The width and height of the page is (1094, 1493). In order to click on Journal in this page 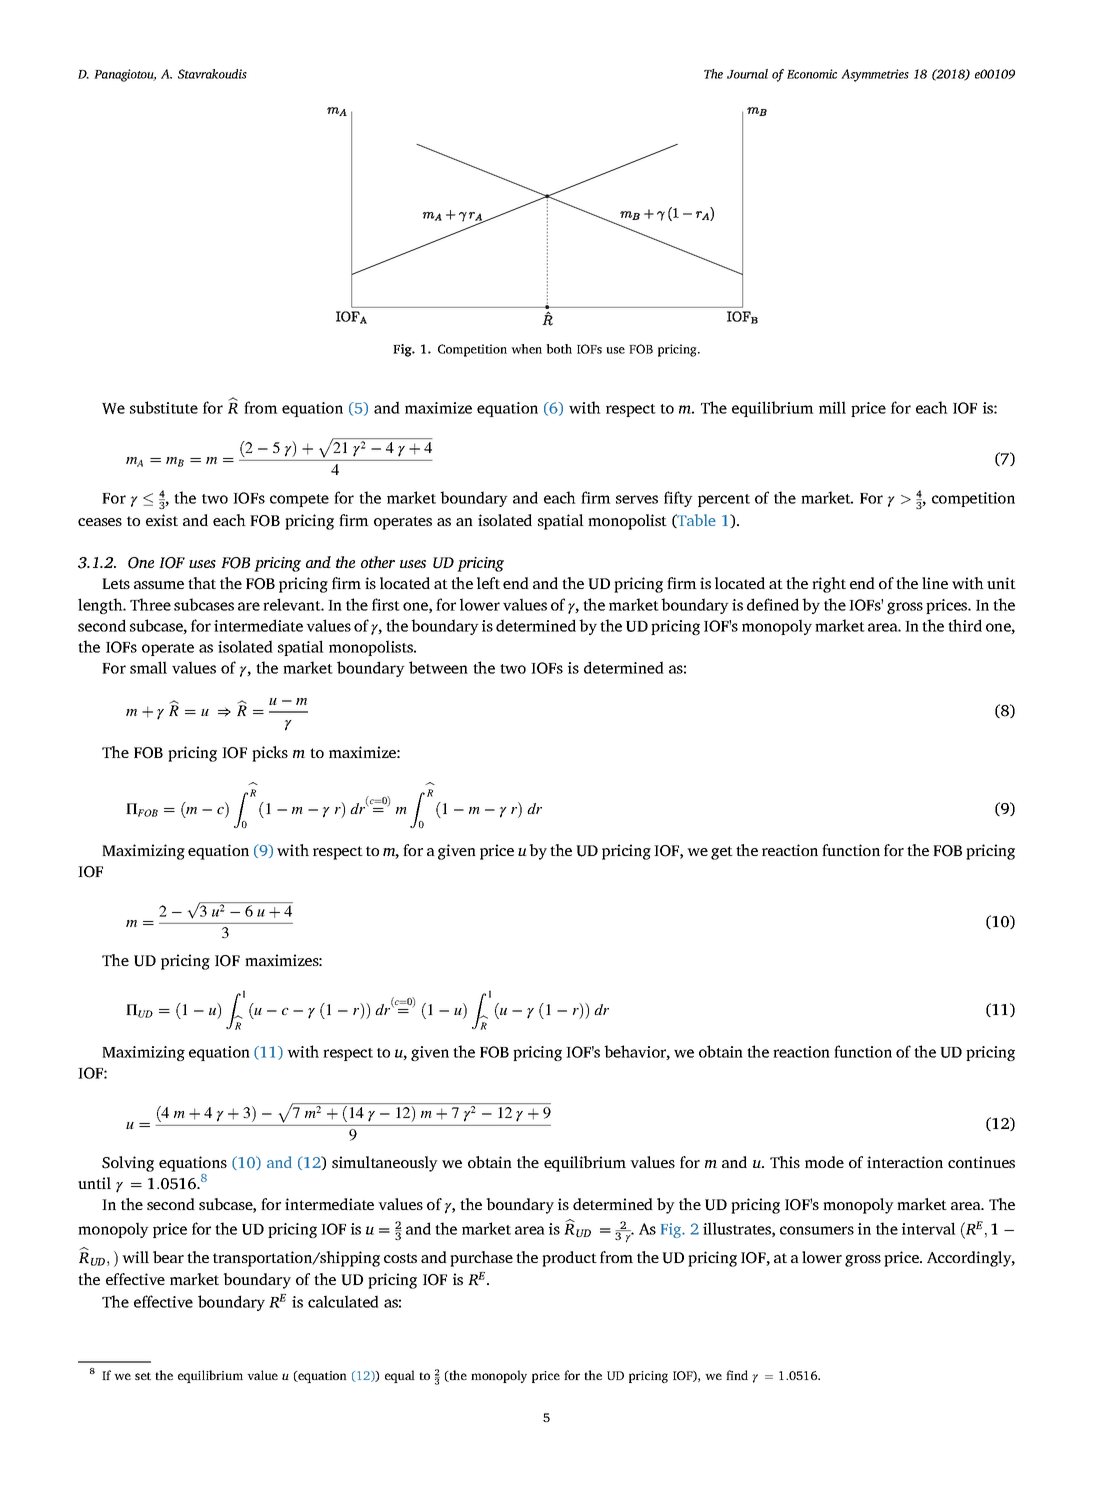, I will do `click(747, 74)`.
